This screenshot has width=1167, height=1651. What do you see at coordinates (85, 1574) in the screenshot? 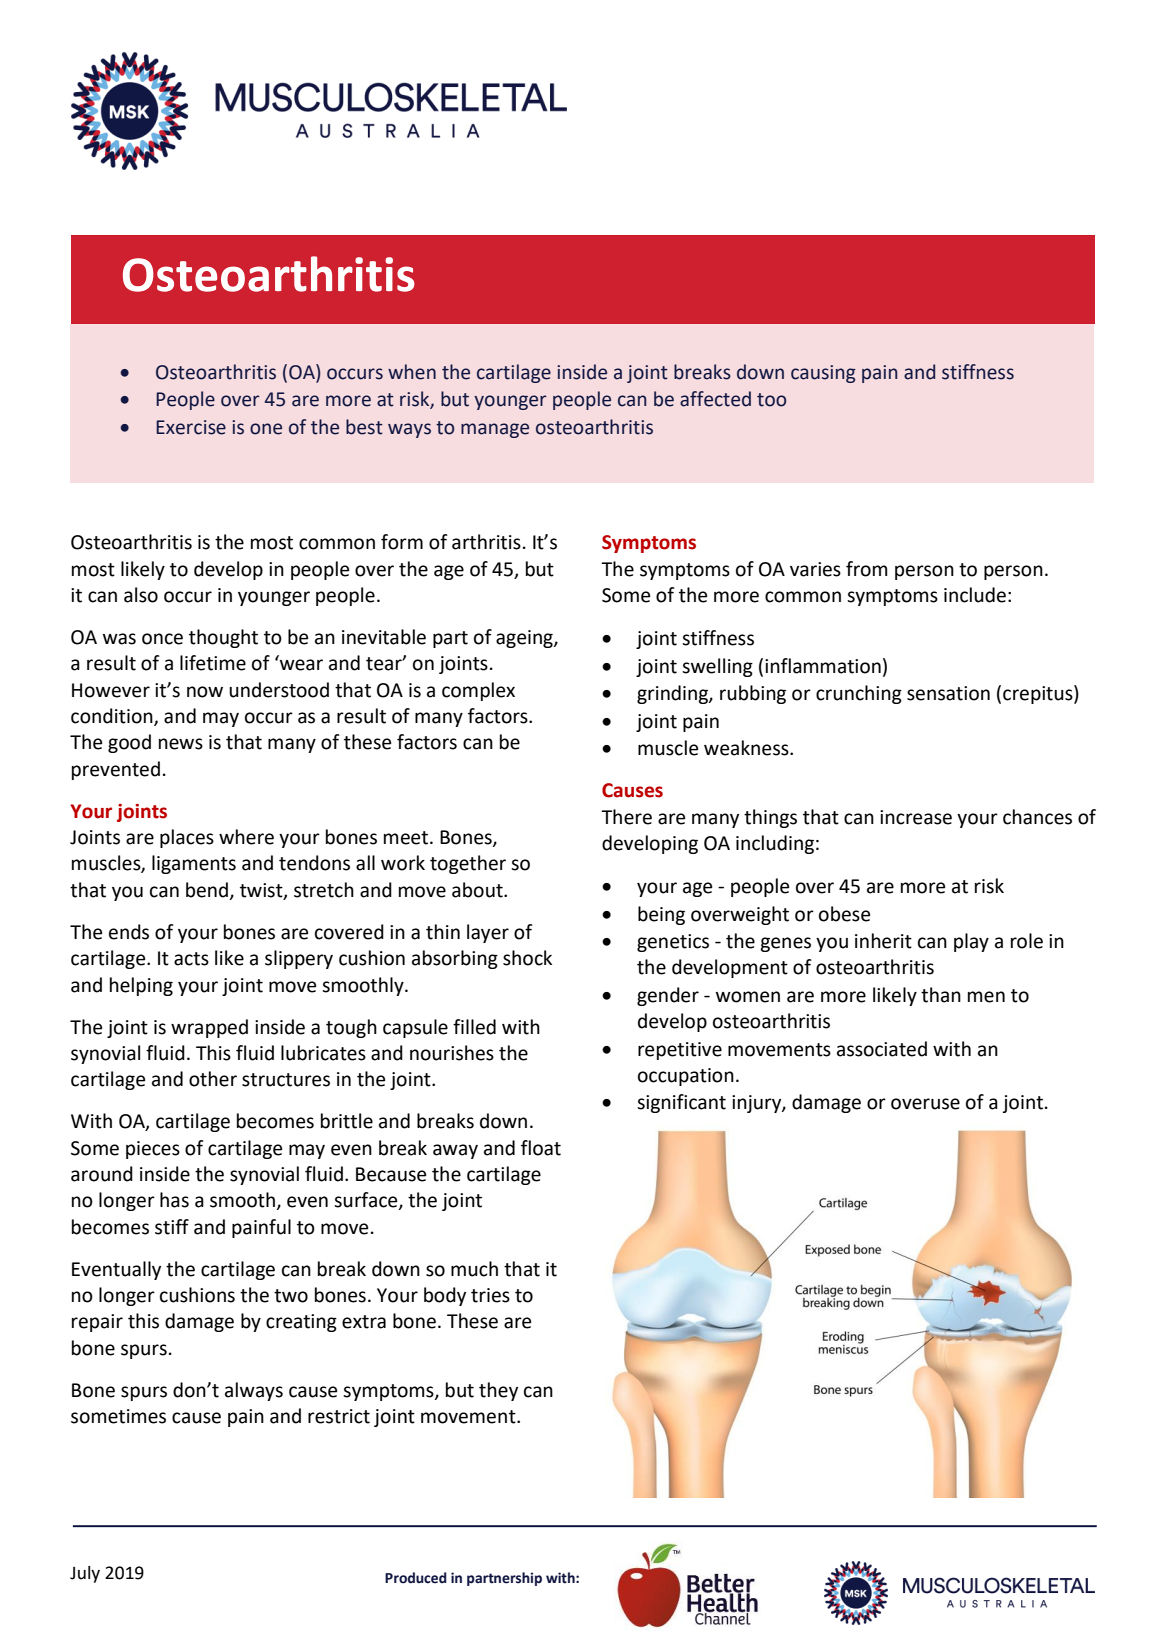
I see `July` at bounding box center [85, 1574].
